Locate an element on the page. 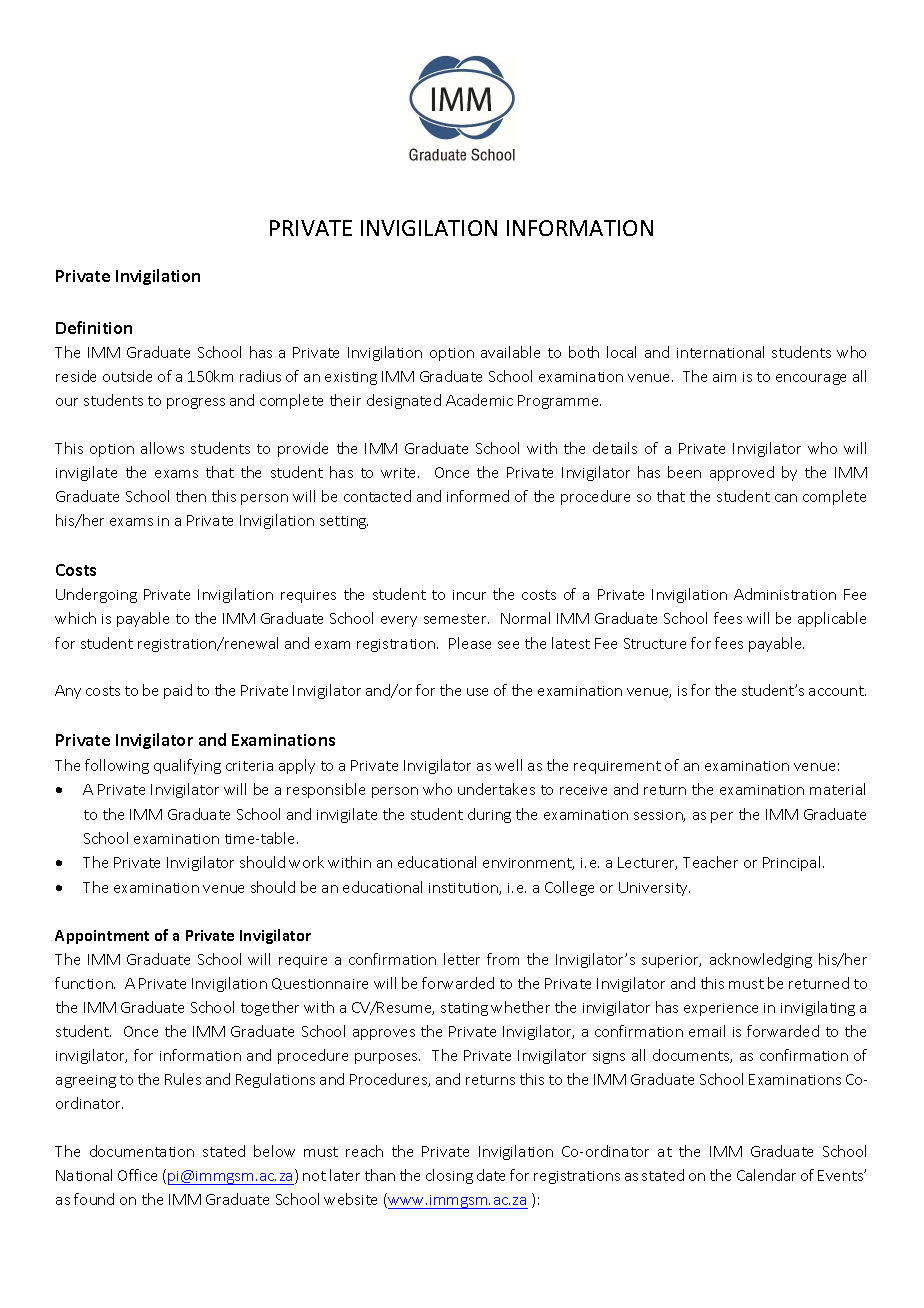 This image has width=924, height=1308. material is located at coordinates (837, 789).
